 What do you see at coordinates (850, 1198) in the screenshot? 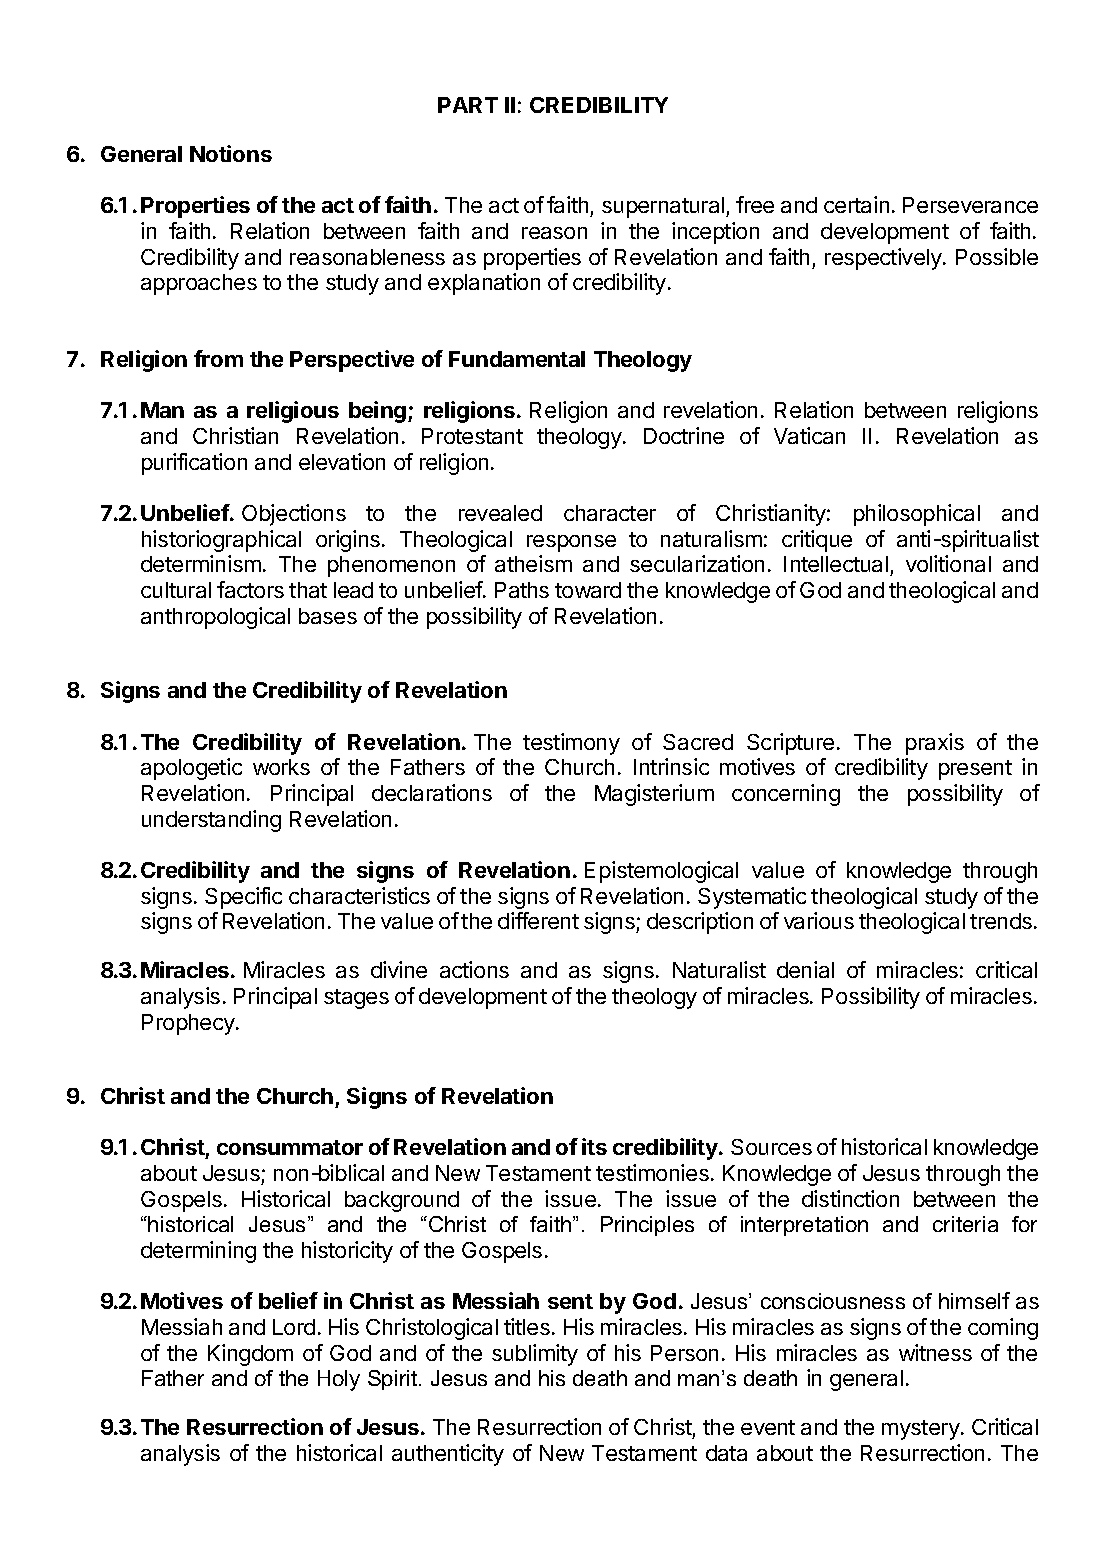
I see `distinction` at bounding box center [850, 1198].
